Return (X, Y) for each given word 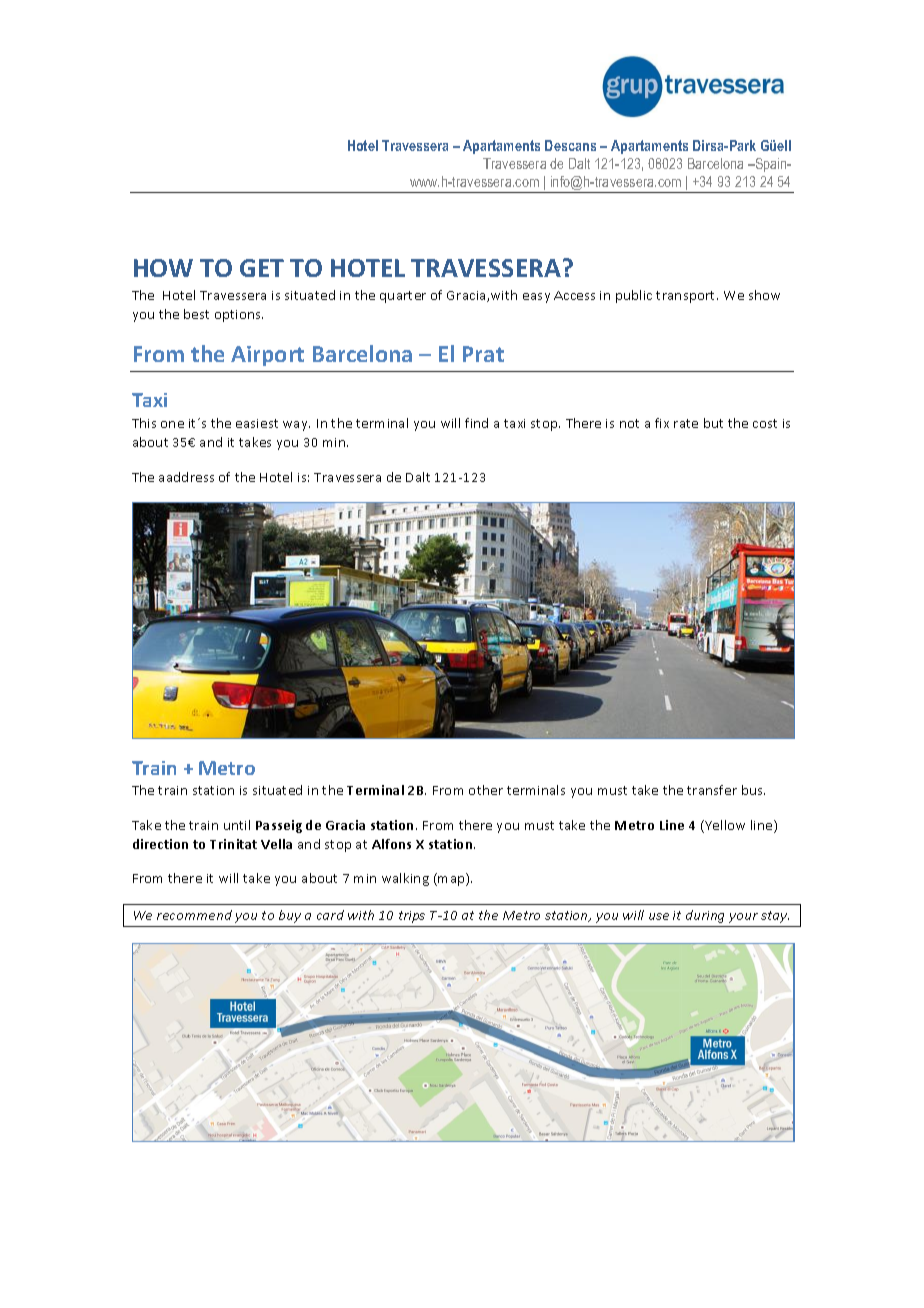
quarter (403, 297)
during (705, 916)
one (172, 424)
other (486, 790)
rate (686, 423)
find (476, 423)
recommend (194, 915)
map (451, 881)
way (296, 426)
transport (687, 297)
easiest (257, 423)
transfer (712, 790)
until (237, 825)
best (196, 314)
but (713, 423)
